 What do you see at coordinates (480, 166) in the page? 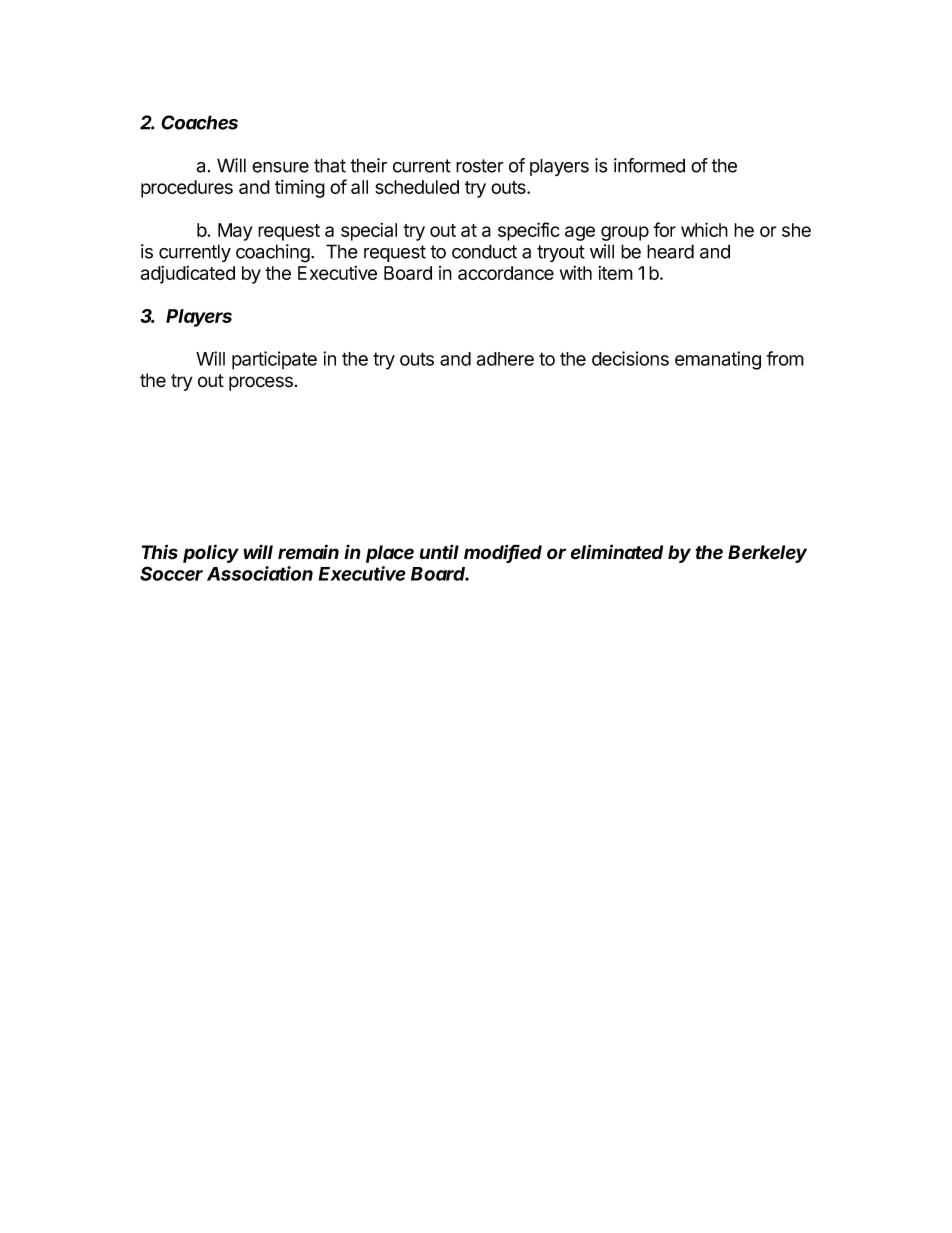
I see `roster` at bounding box center [480, 166].
